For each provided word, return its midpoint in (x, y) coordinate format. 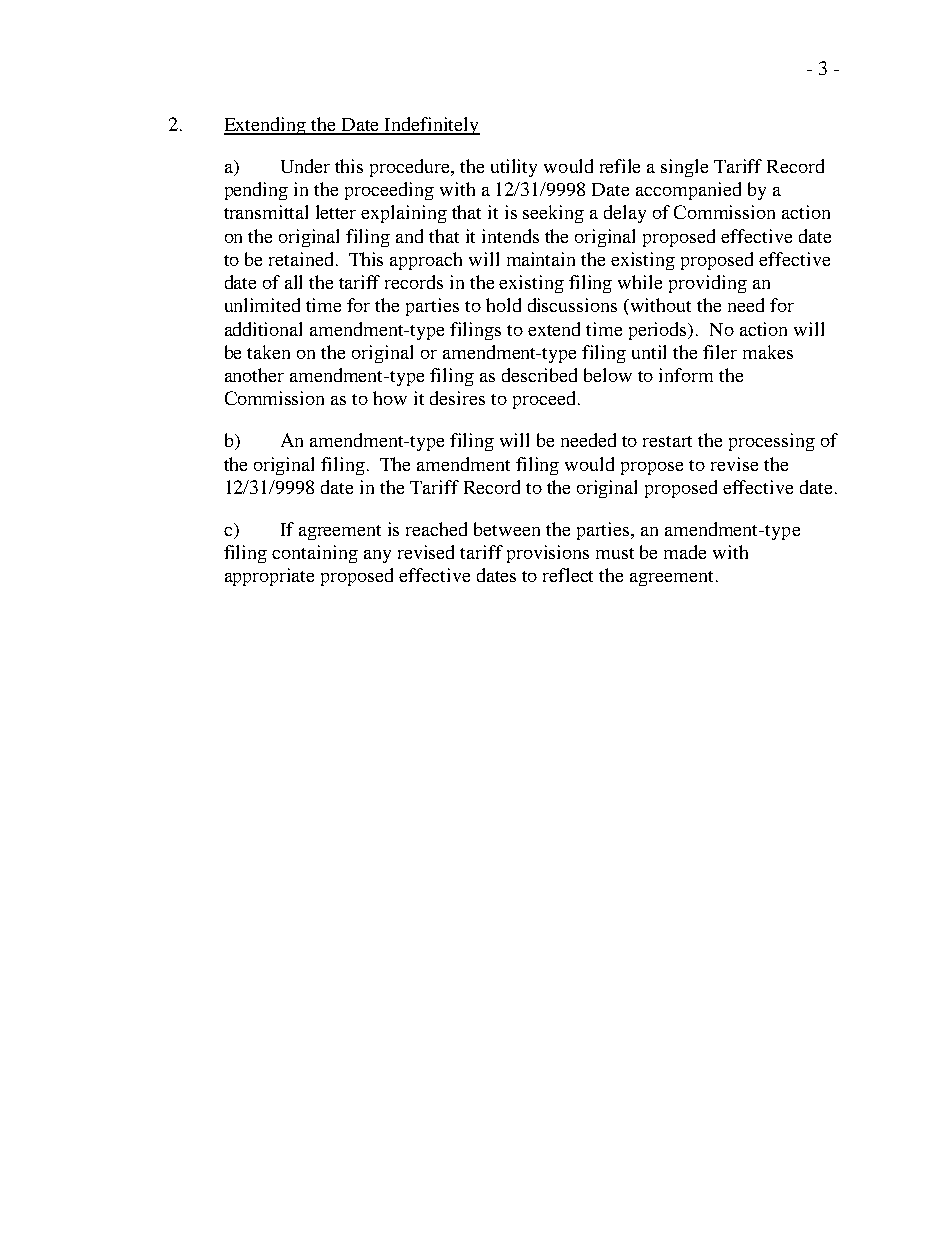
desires (457, 398)
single (684, 168)
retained (301, 259)
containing (315, 554)
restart (667, 441)
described (539, 375)
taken (268, 352)
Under (305, 166)
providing (708, 284)
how (390, 398)
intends (510, 236)
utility (514, 168)
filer (720, 352)
